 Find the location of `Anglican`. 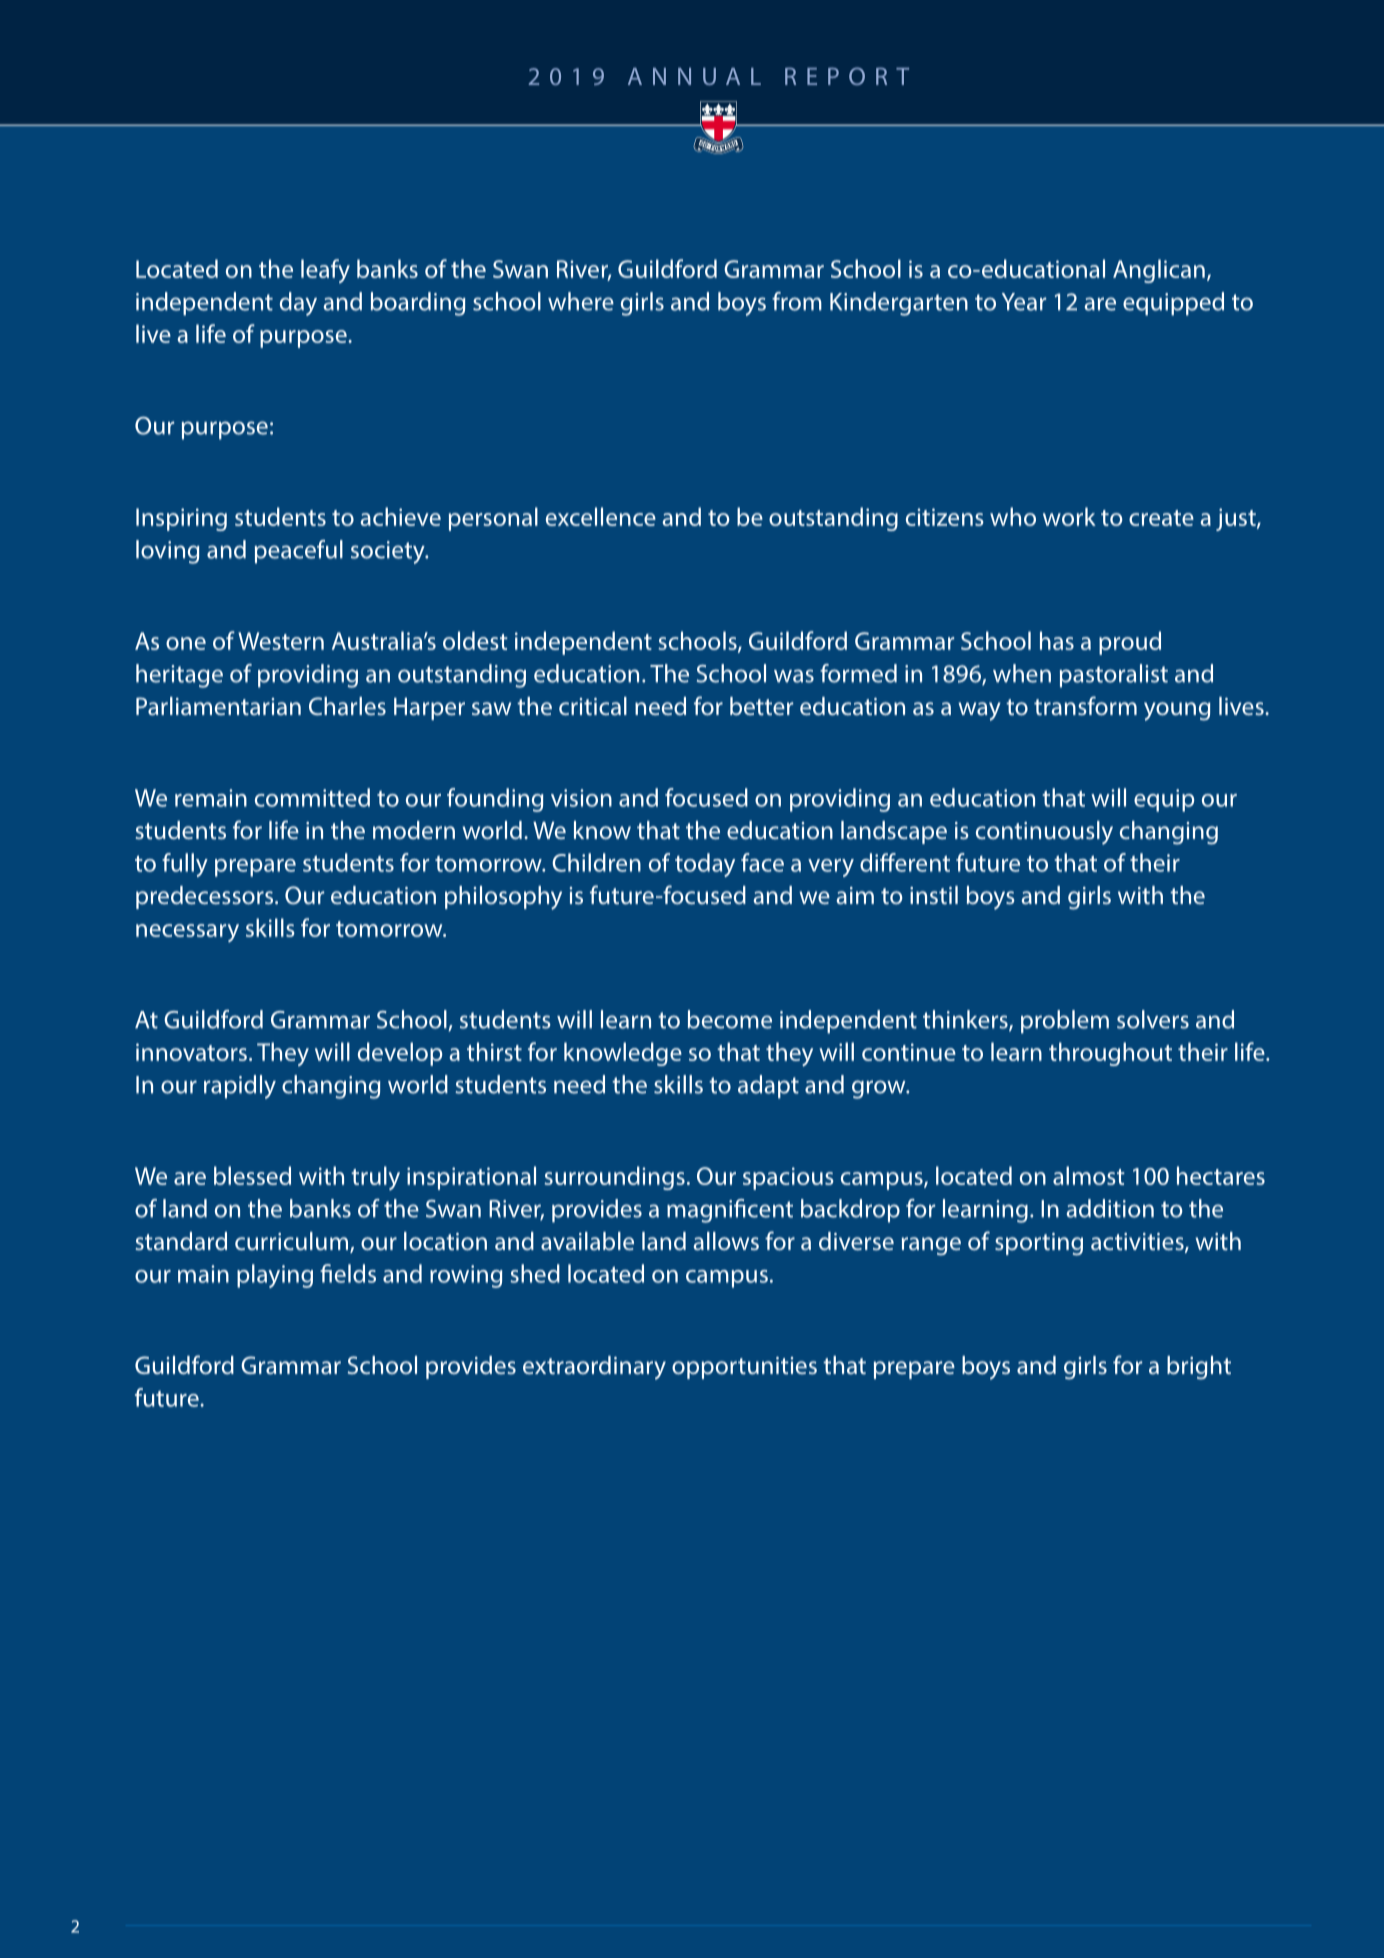

Anglican is located at coordinates (1159, 271).
